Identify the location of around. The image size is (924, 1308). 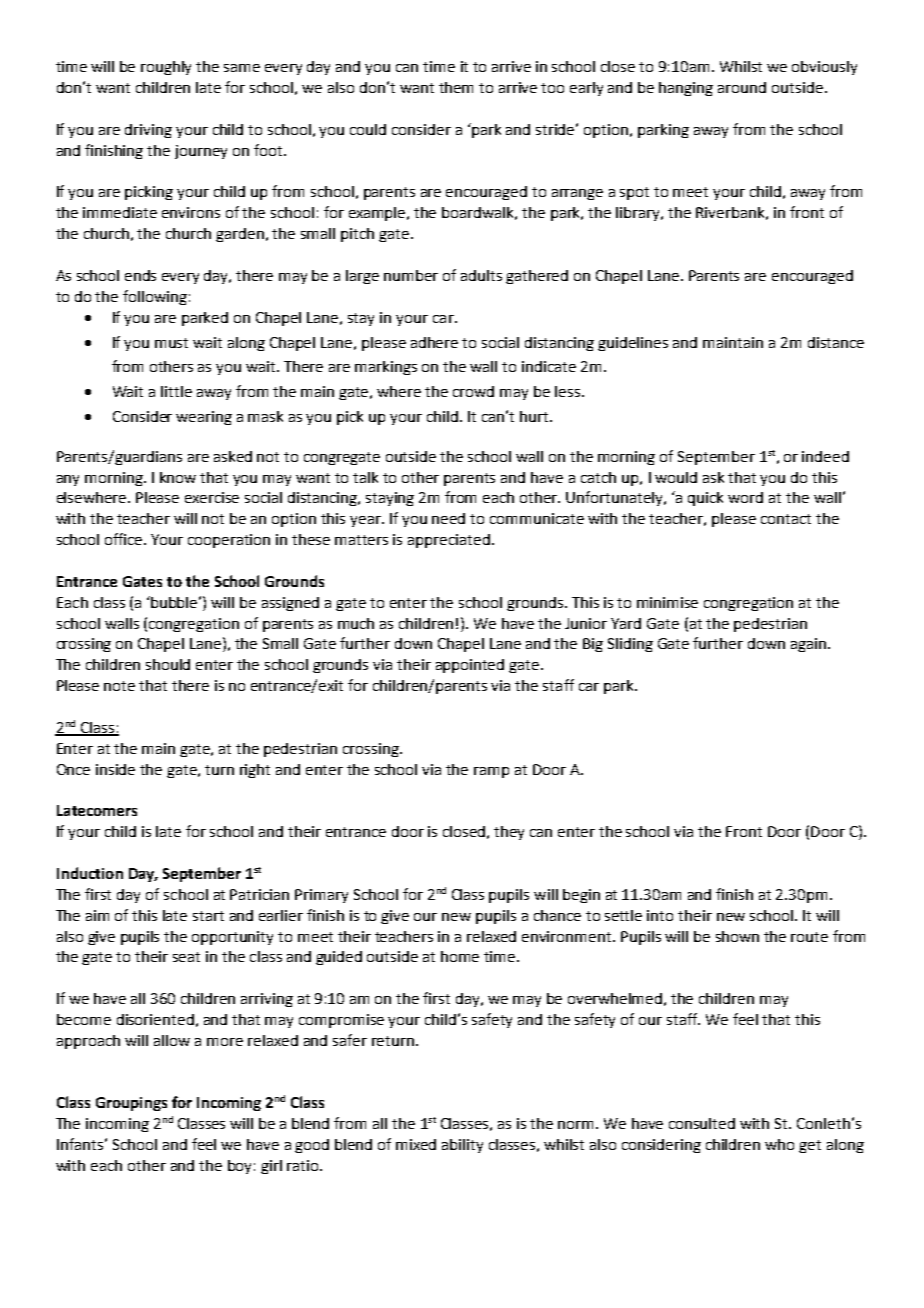
(742, 87).
